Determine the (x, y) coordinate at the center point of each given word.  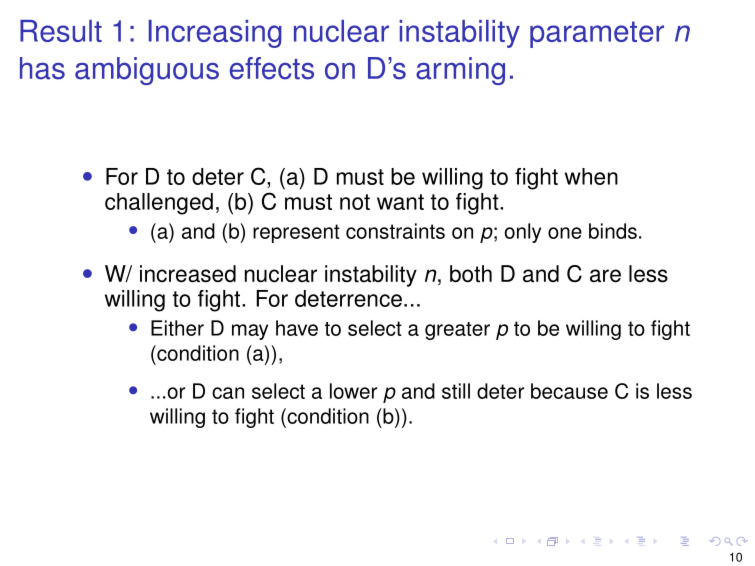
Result (61, 31)
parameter (597, 34)
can (228, 393)
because (569, 391)
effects (272, 68)
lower (353, 391)
